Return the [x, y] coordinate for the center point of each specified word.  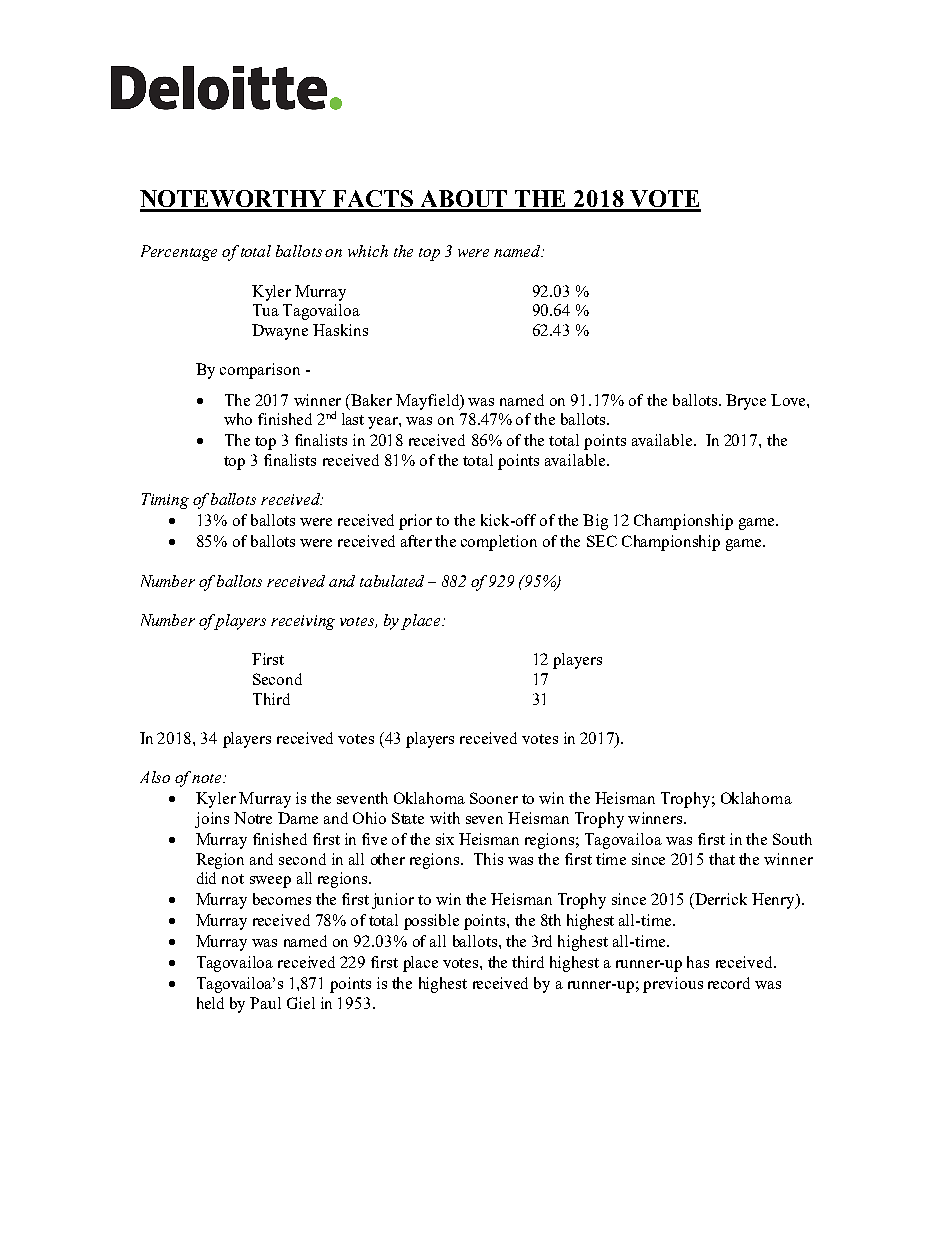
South [792, 839]
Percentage [179, 253]
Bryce [746, 402]
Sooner [494, 798]
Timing [165, 501]
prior [415, 522]
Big [595, 522]
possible [431, 922]
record [729, 983]
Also [155, 777]
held [210, 1003]
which [368, 251]
